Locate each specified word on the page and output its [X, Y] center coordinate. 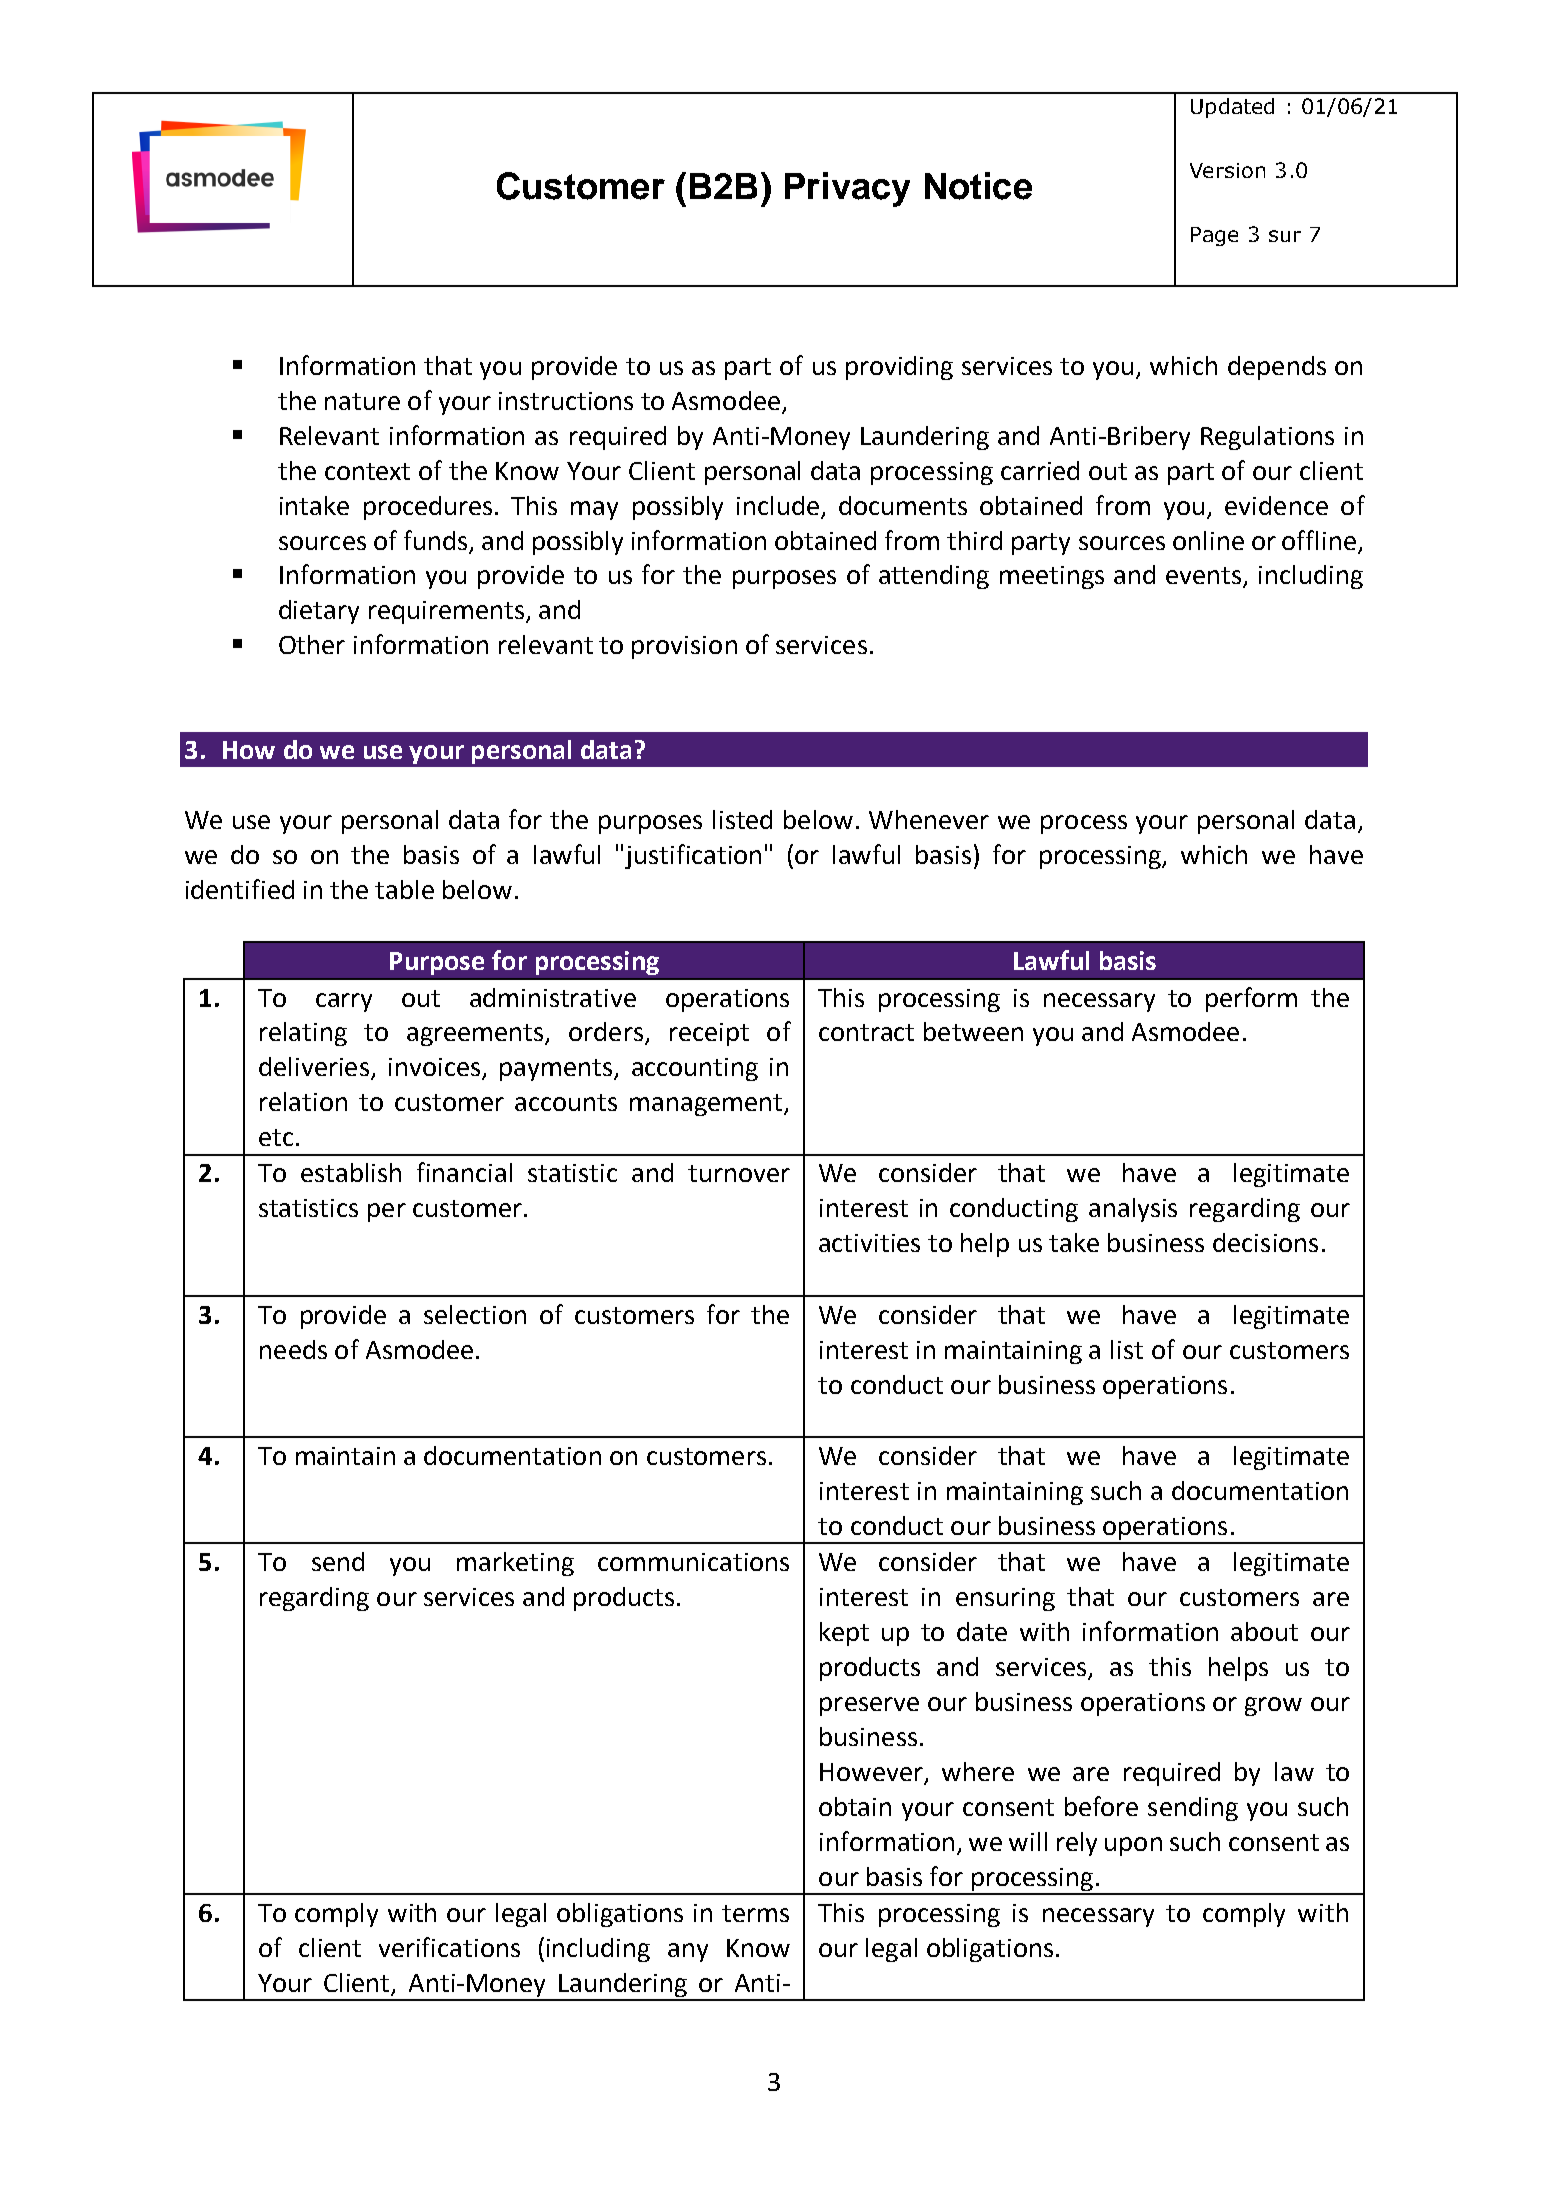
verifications [449, 1947]
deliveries [314, 1066]
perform [1251, 999]
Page [1214, 236]
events [1205, 577]
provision [684, 647]
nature [362, 401]
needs [293, 1349]
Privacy [847, 189]
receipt [709, 1034]
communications [693, 1562]
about [1264, 1631]
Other [312, 644]
